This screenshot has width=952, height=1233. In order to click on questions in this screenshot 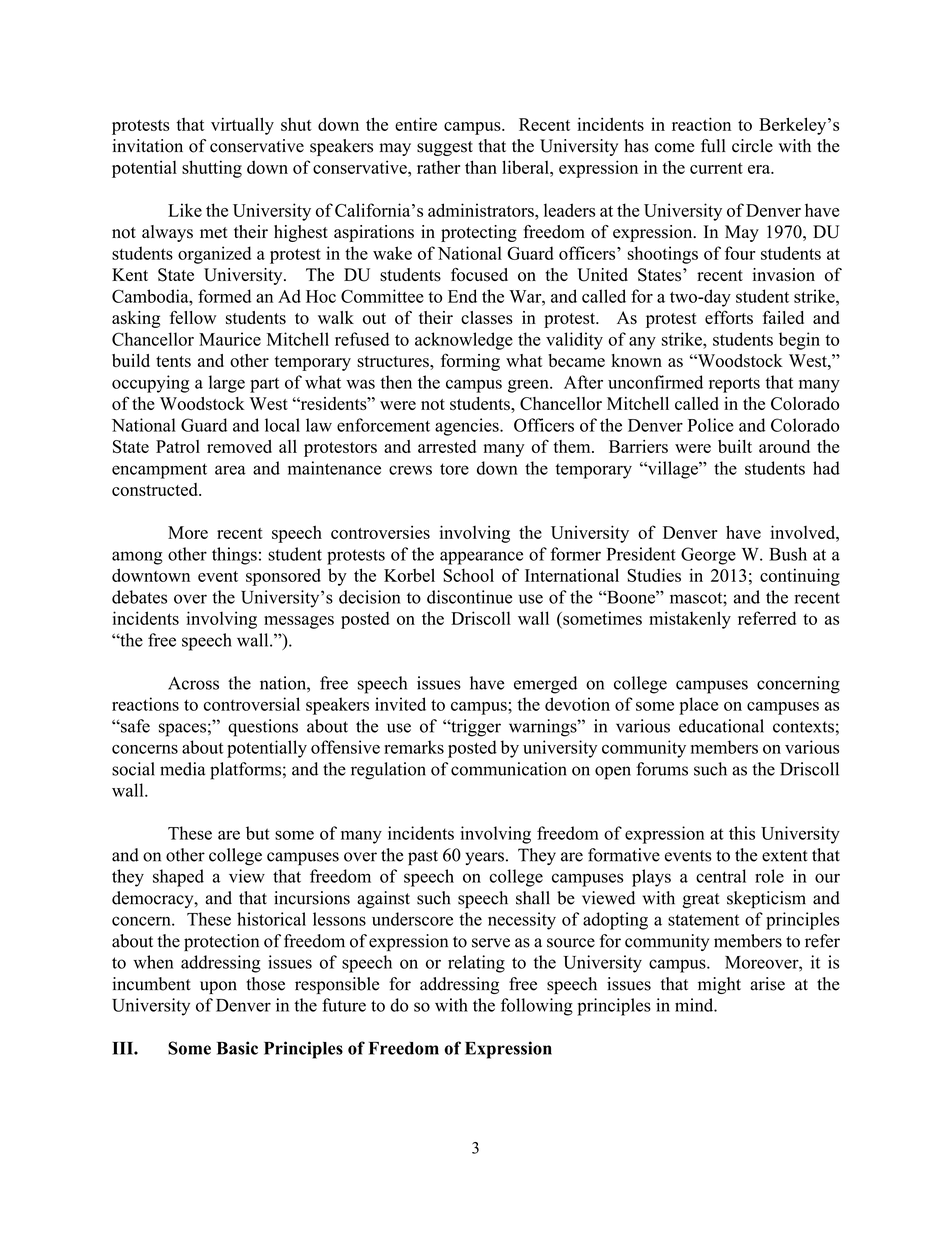, I will do `click(263, 728)`.
